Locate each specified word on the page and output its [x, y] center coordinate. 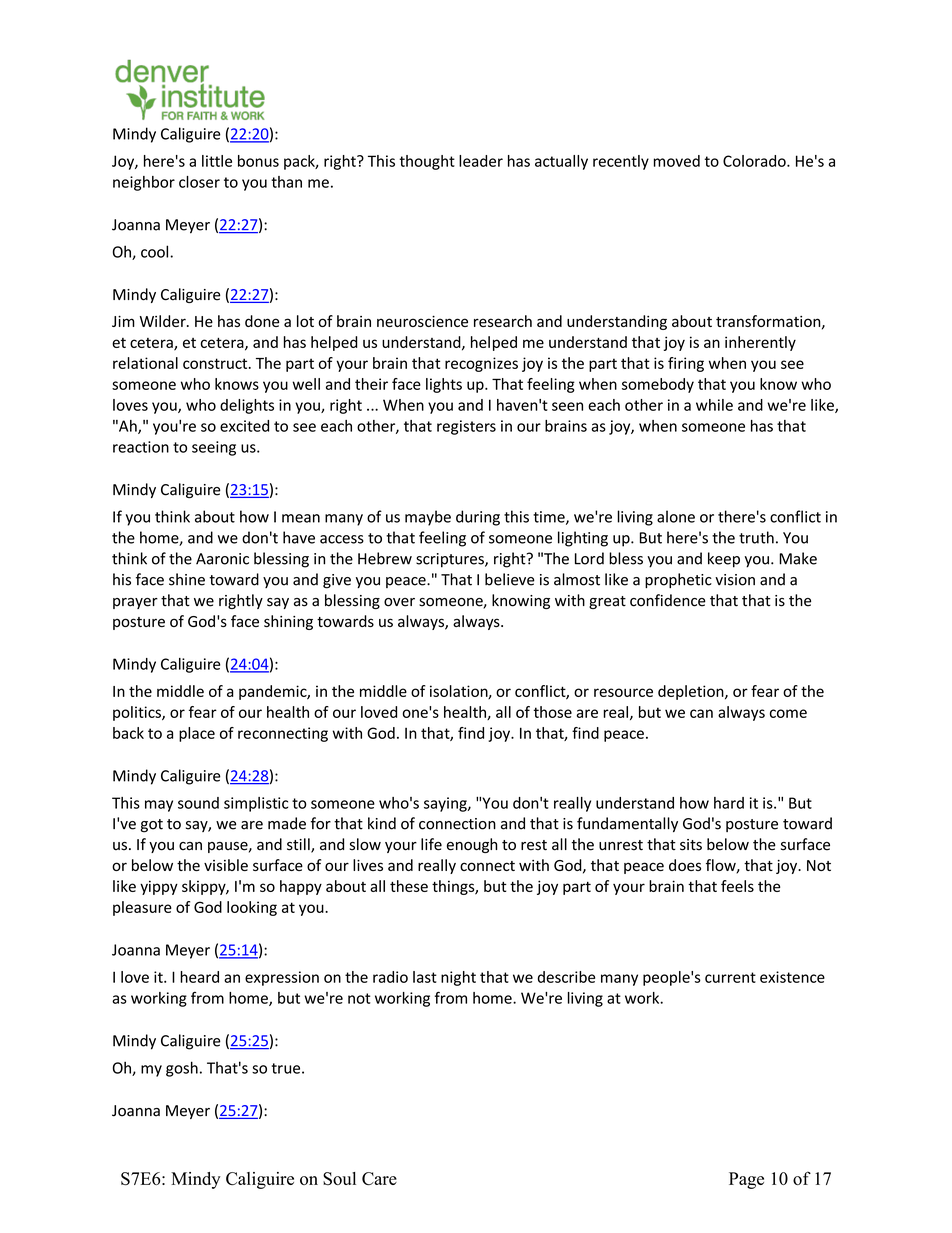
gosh [182, 1069]
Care [379, 1178]
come [788, 713]
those [552, 712]
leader [481, 161]
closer [199, 182]
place [197, 734]
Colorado [755, 161]
